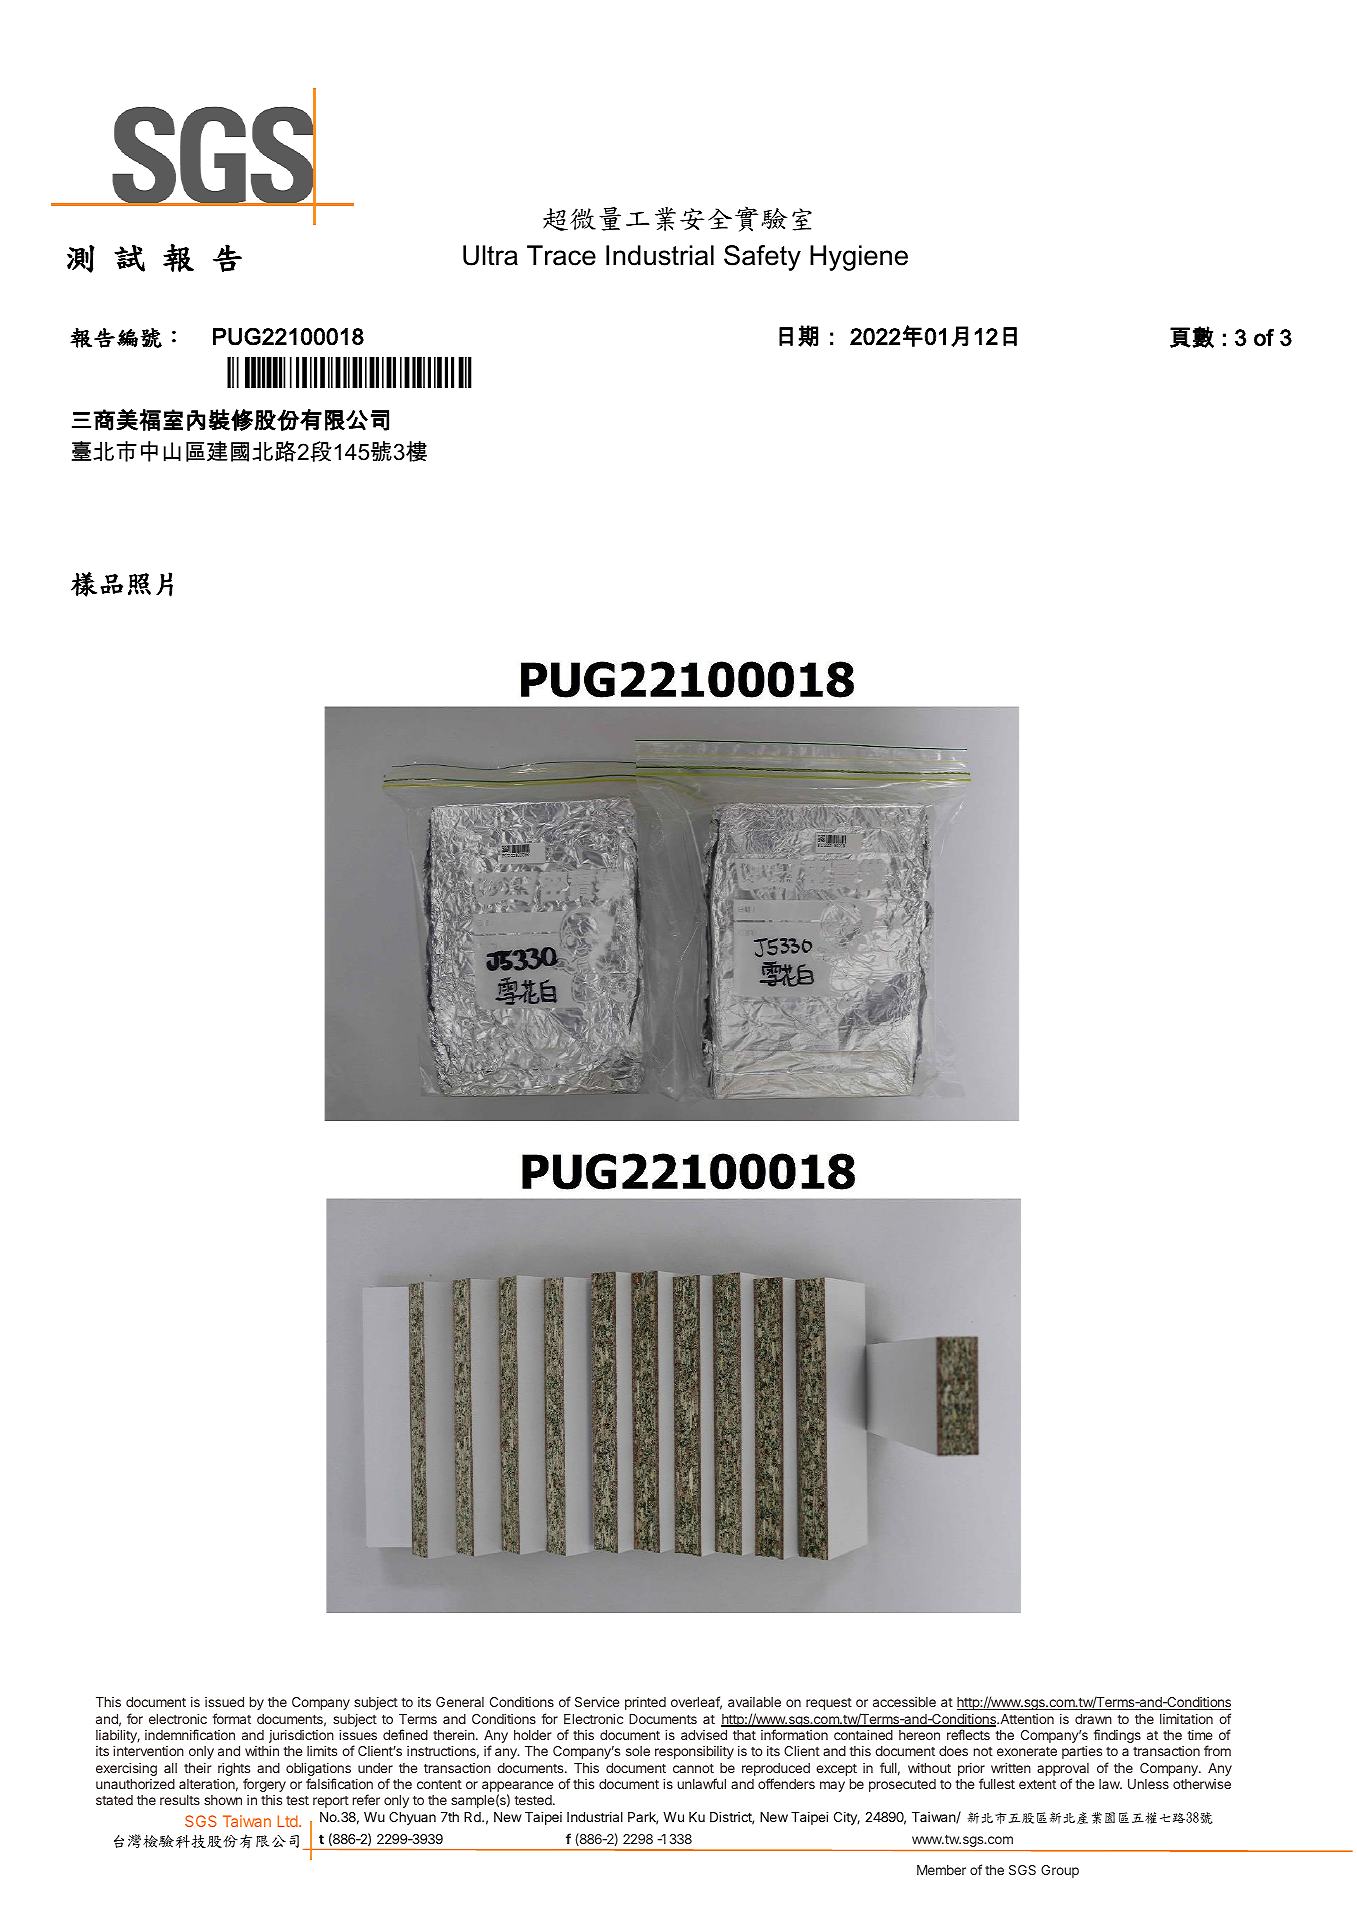  Describe the element at coordinates (490, 255) in the page. I see `Ultra` at that location.
